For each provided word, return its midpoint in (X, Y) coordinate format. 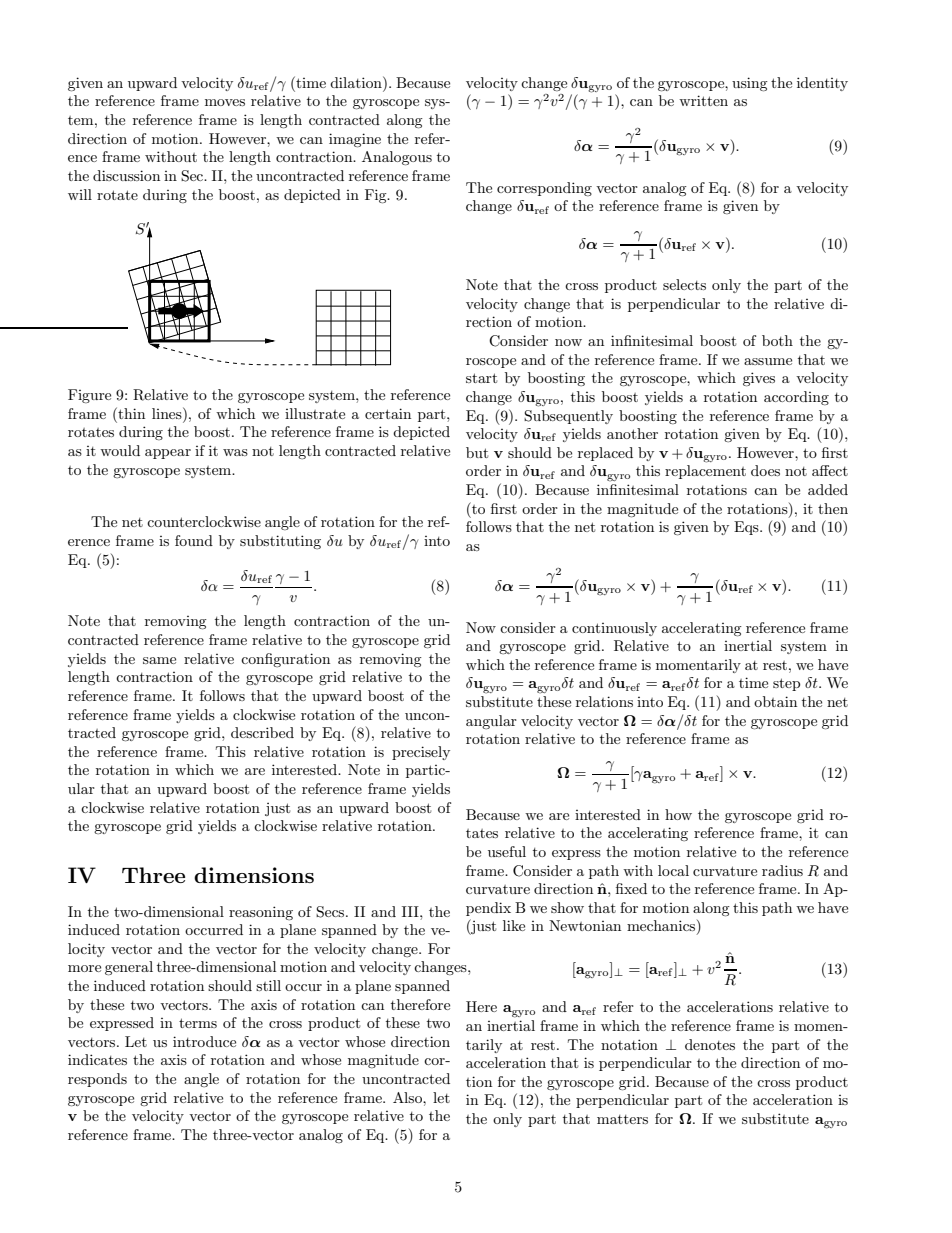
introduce (204, 1041)
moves (225, 102)
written (703, 100)
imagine (355, 140)
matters (622, 1119)
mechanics (662, 927)
